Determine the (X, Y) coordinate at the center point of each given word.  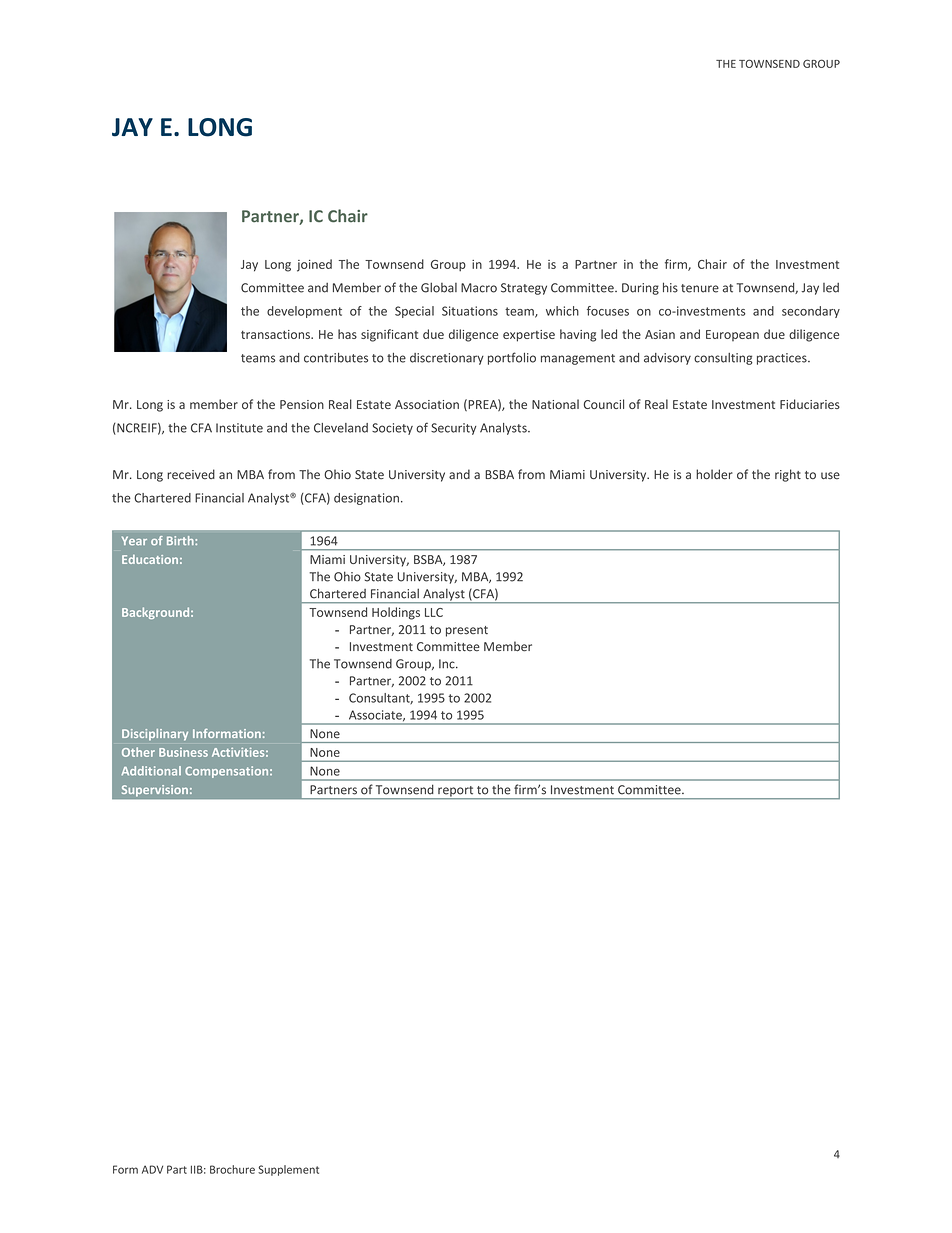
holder (714, 474)
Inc (448, 664)
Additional (151, 771)
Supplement (288, 1170)
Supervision (155, 790)
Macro (479, 288)
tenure (700, 288)
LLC (434, 612)
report (456, 792)
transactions (276, 334)
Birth (181, 540)
